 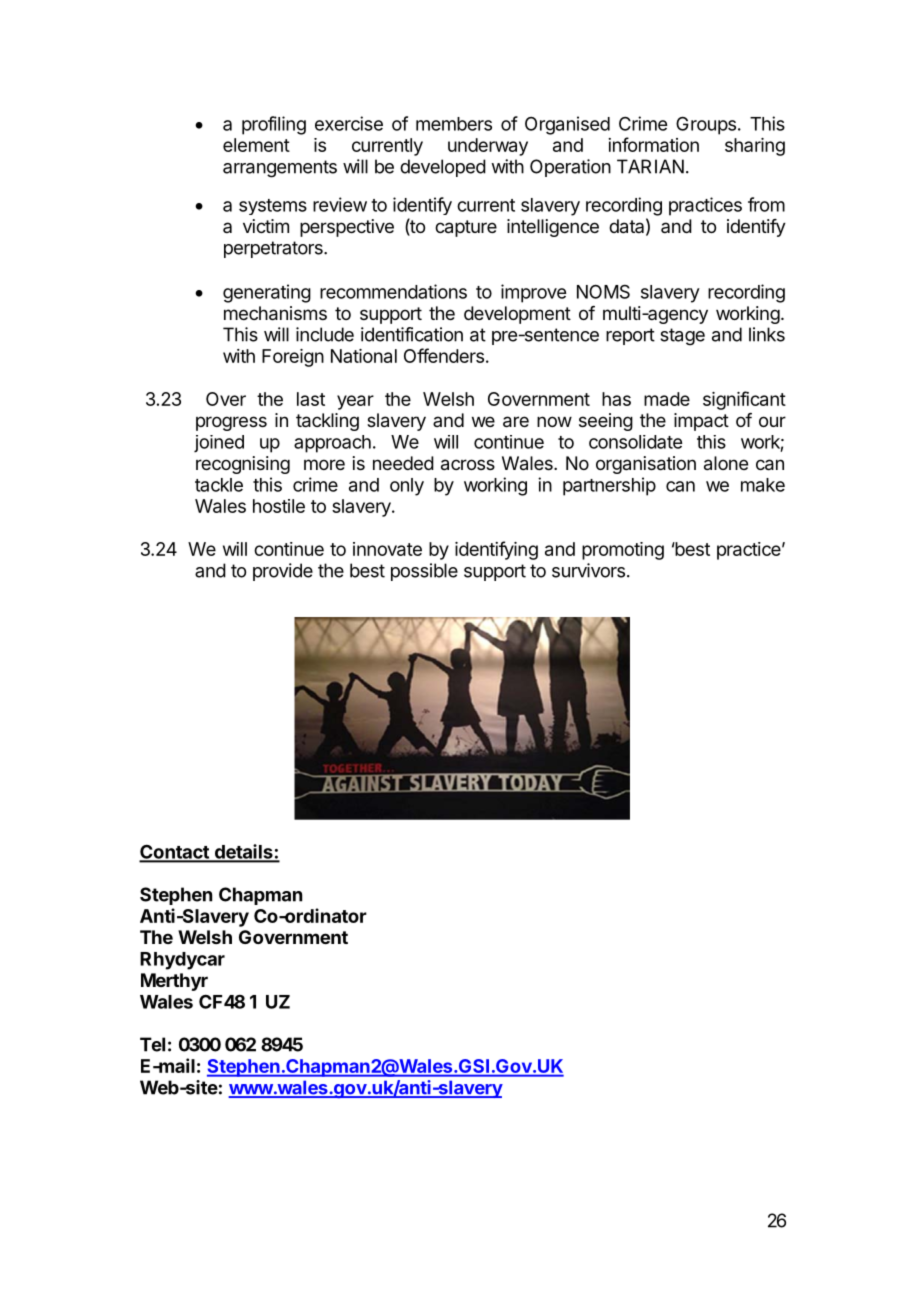 I want to click on details, so click(x=243, y=852).
